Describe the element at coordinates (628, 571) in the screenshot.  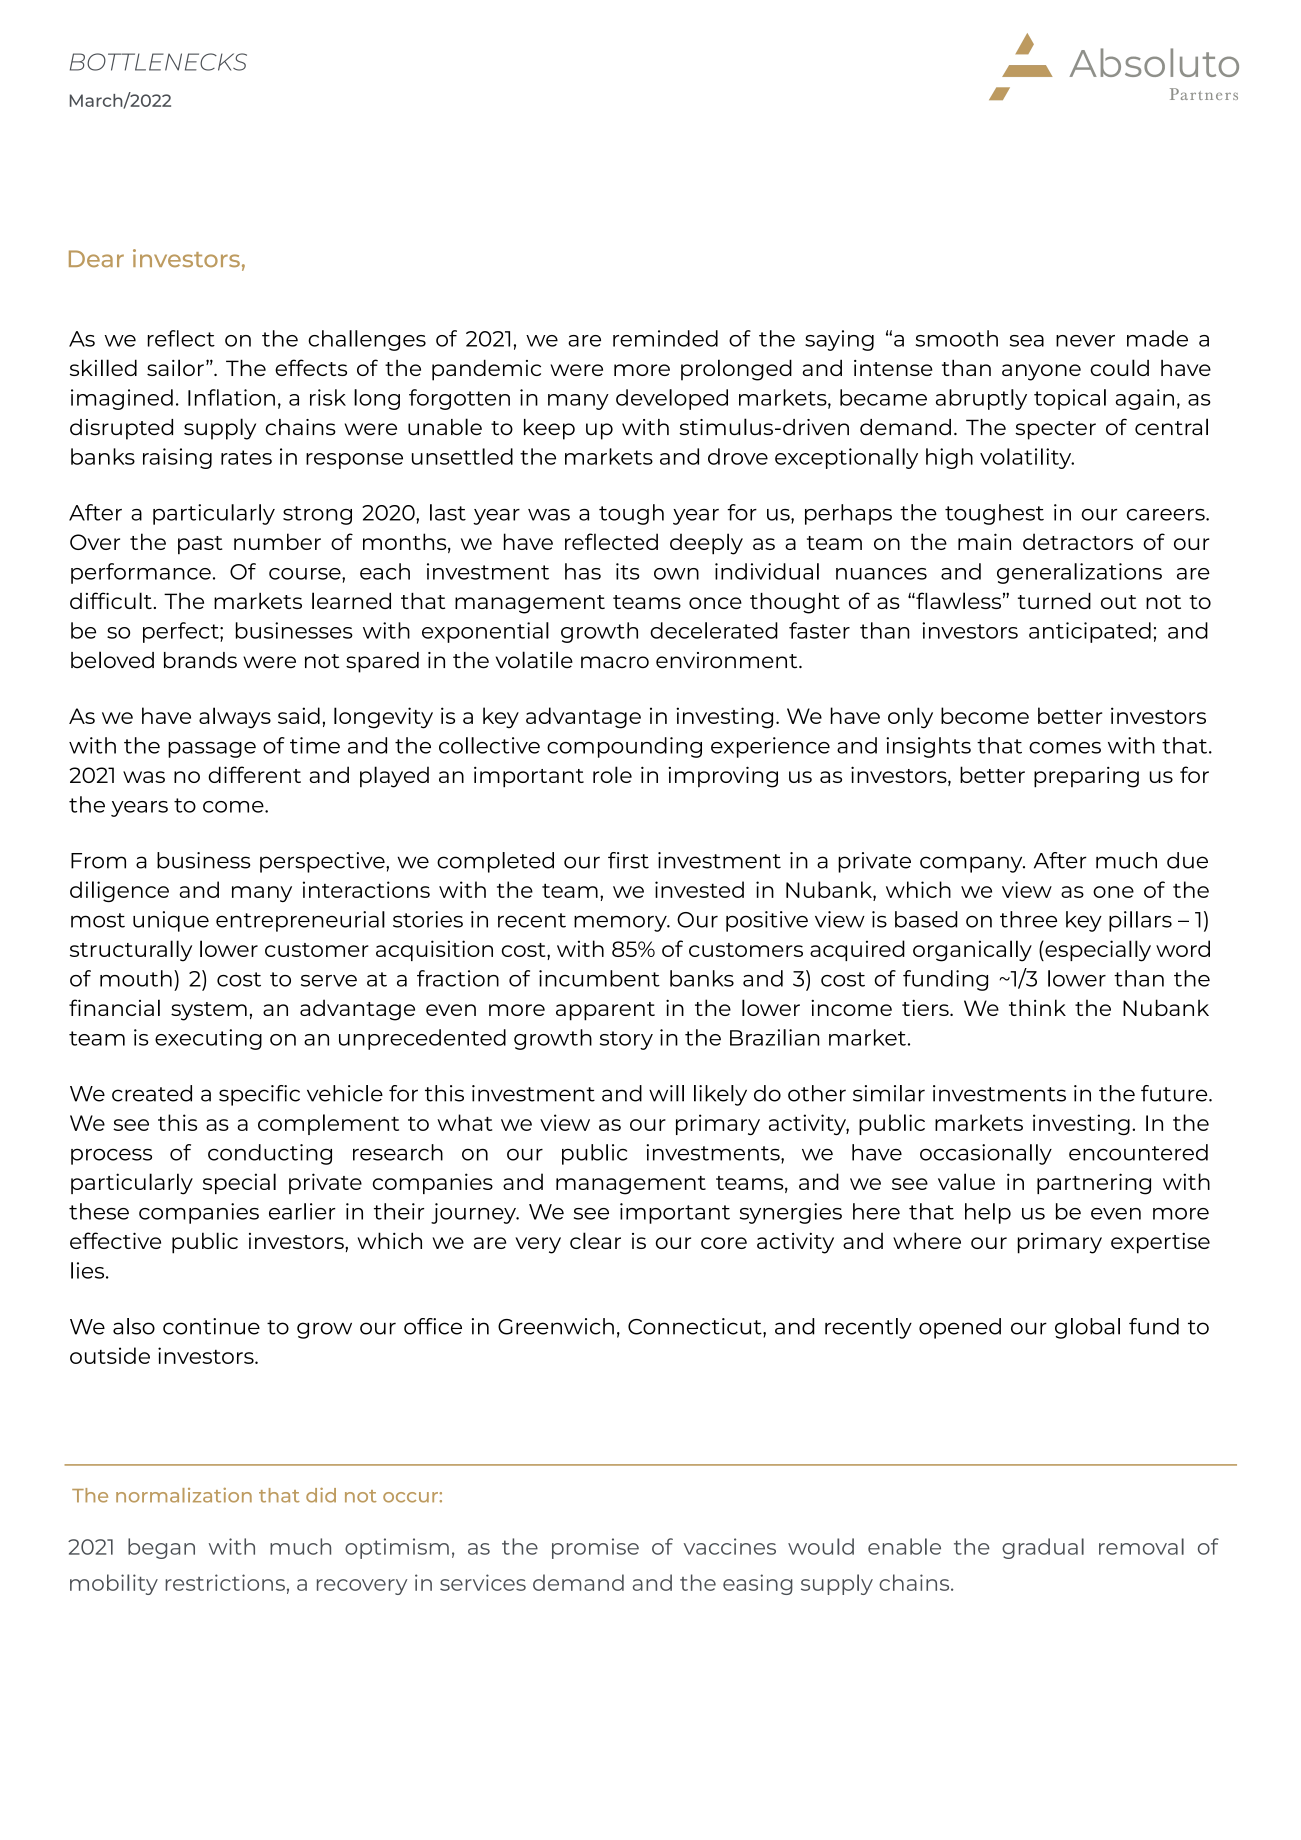
I see `its` at that location.
